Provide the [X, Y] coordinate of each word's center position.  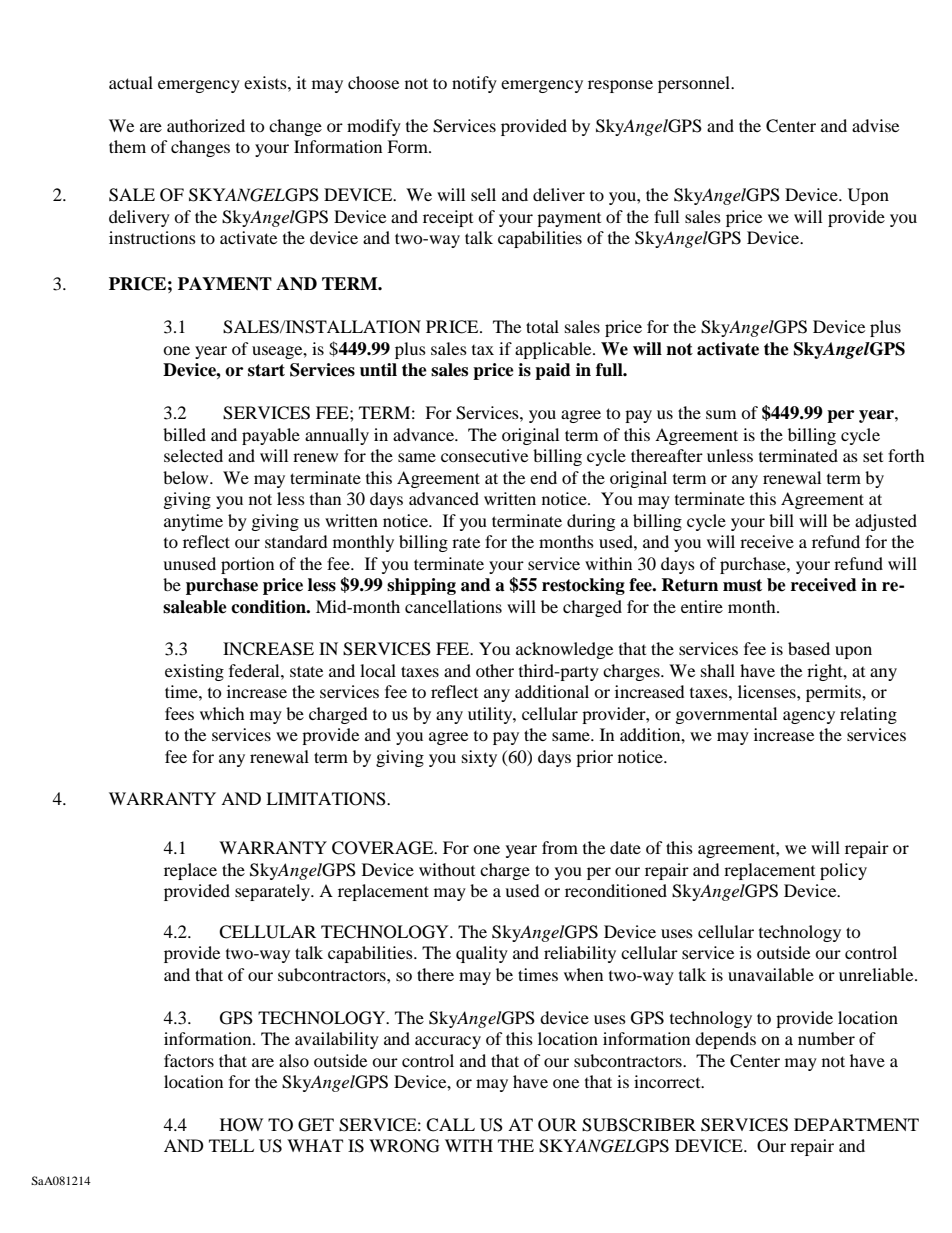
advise [875, 125]
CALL [450, 1125]
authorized [206, 125]
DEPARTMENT [856, 1124]
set [873, 457]
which [222, 713]
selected [193, 455]
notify [474, 84]
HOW [241, 1125]
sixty [479, 758]
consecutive [484, 455]
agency [809, 717]
